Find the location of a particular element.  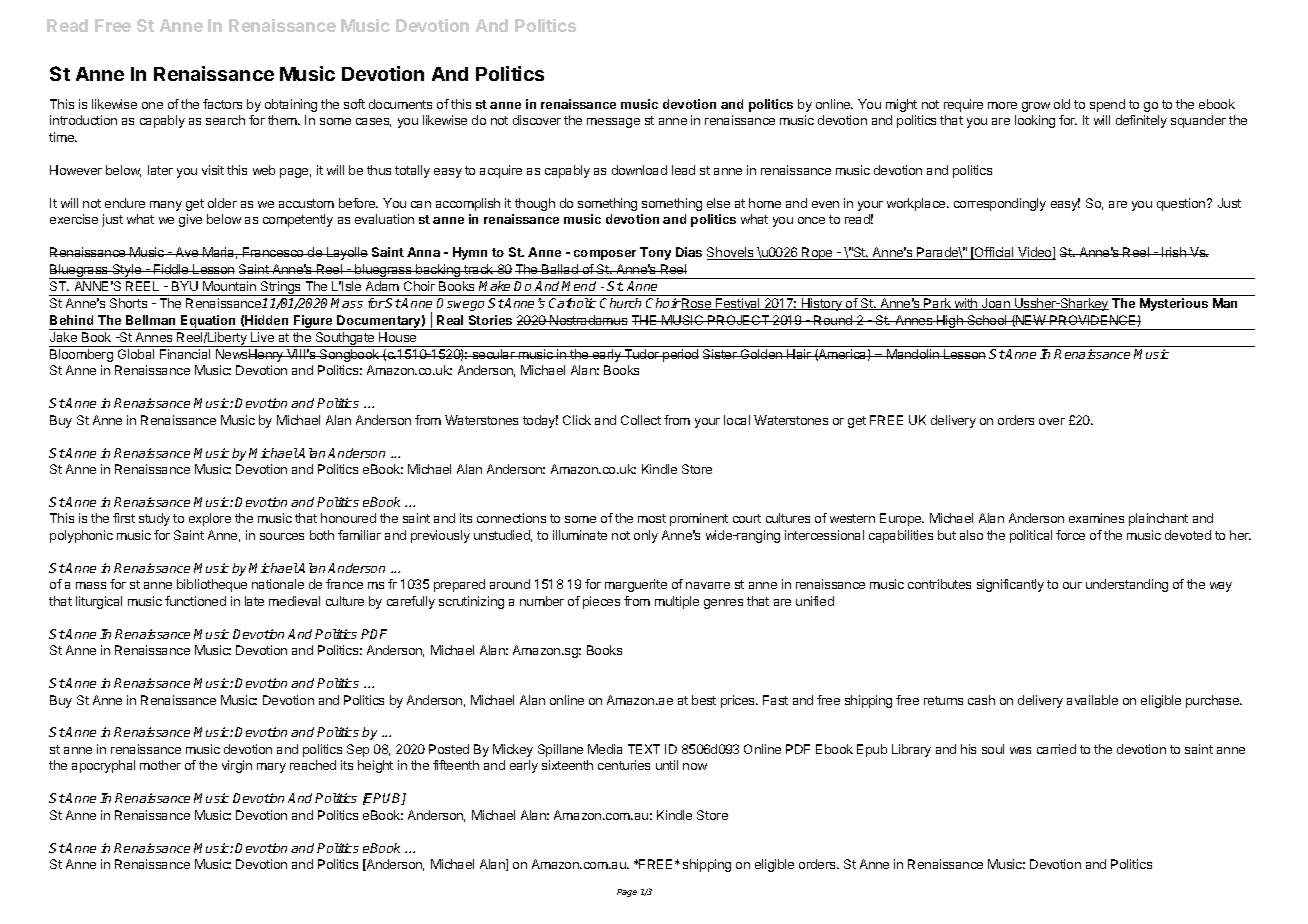

search is located at coordinates (225, 120).
